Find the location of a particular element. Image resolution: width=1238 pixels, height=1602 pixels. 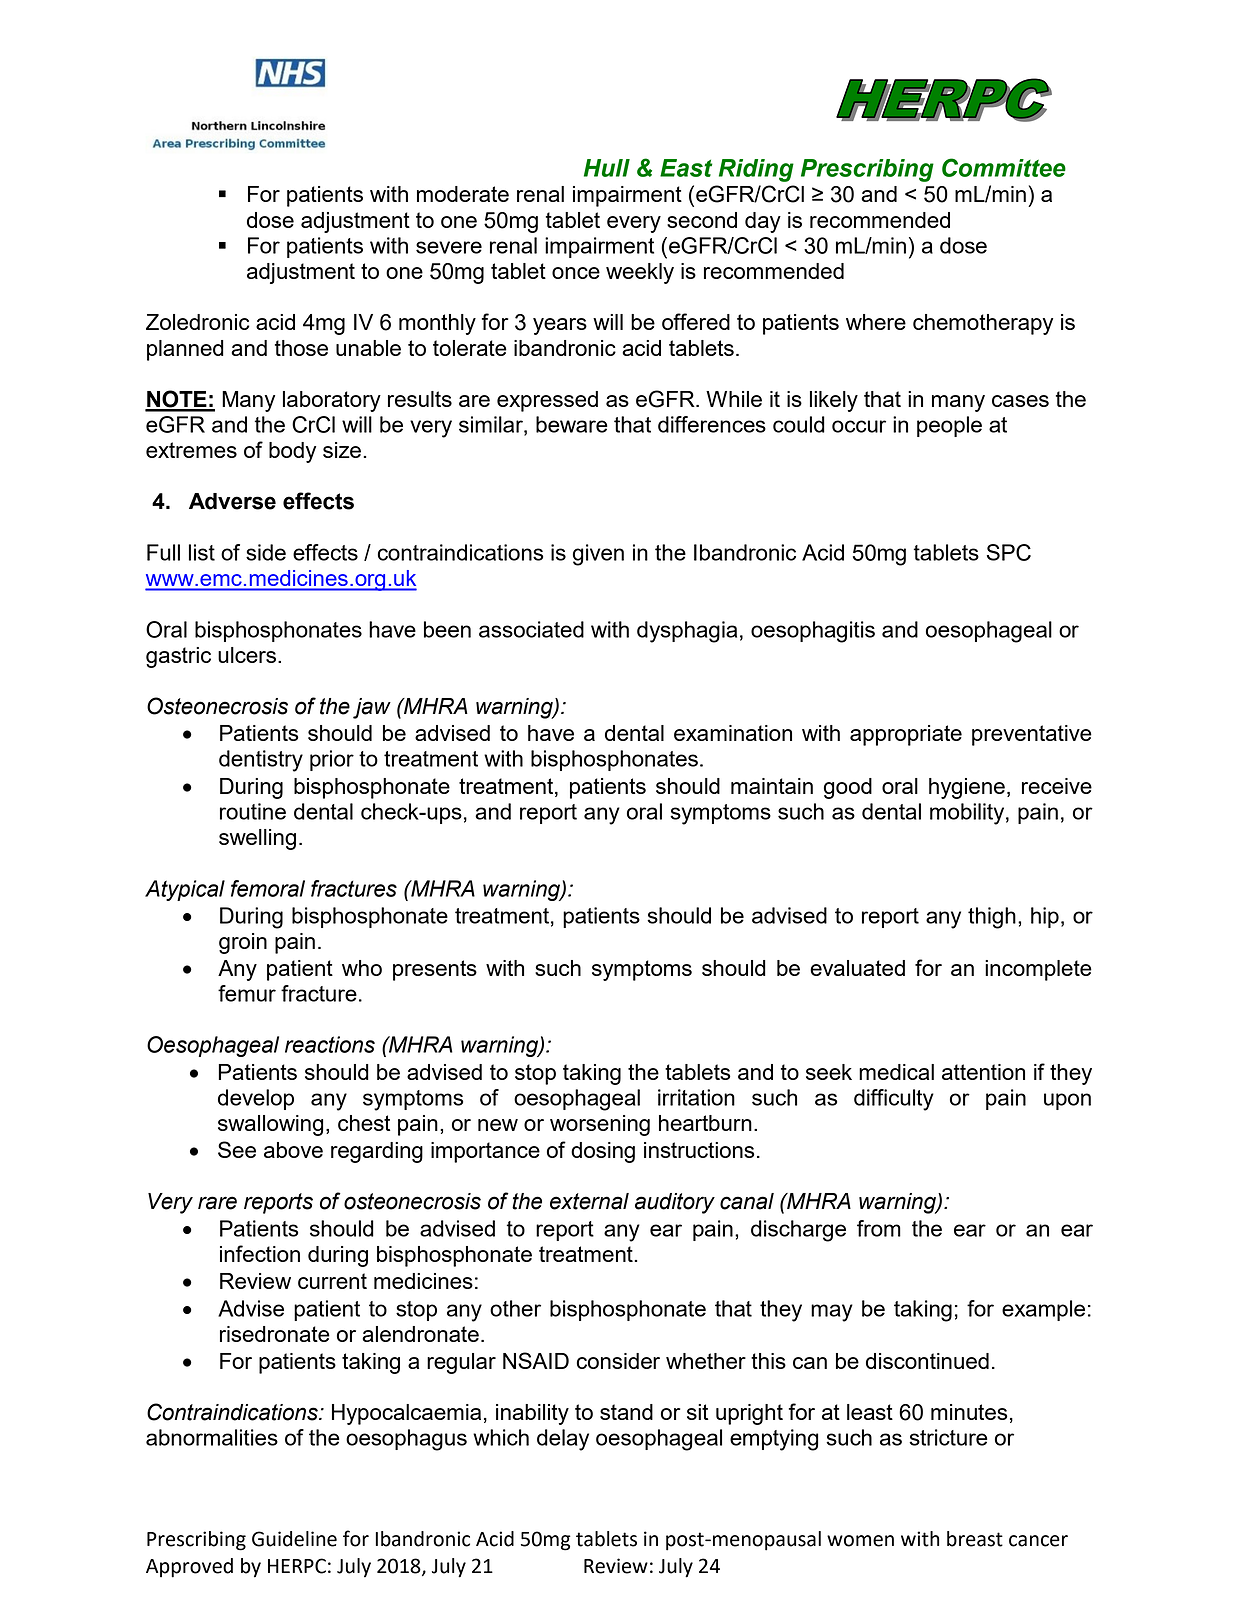

worsening is located at coordinates (600, 1125).
